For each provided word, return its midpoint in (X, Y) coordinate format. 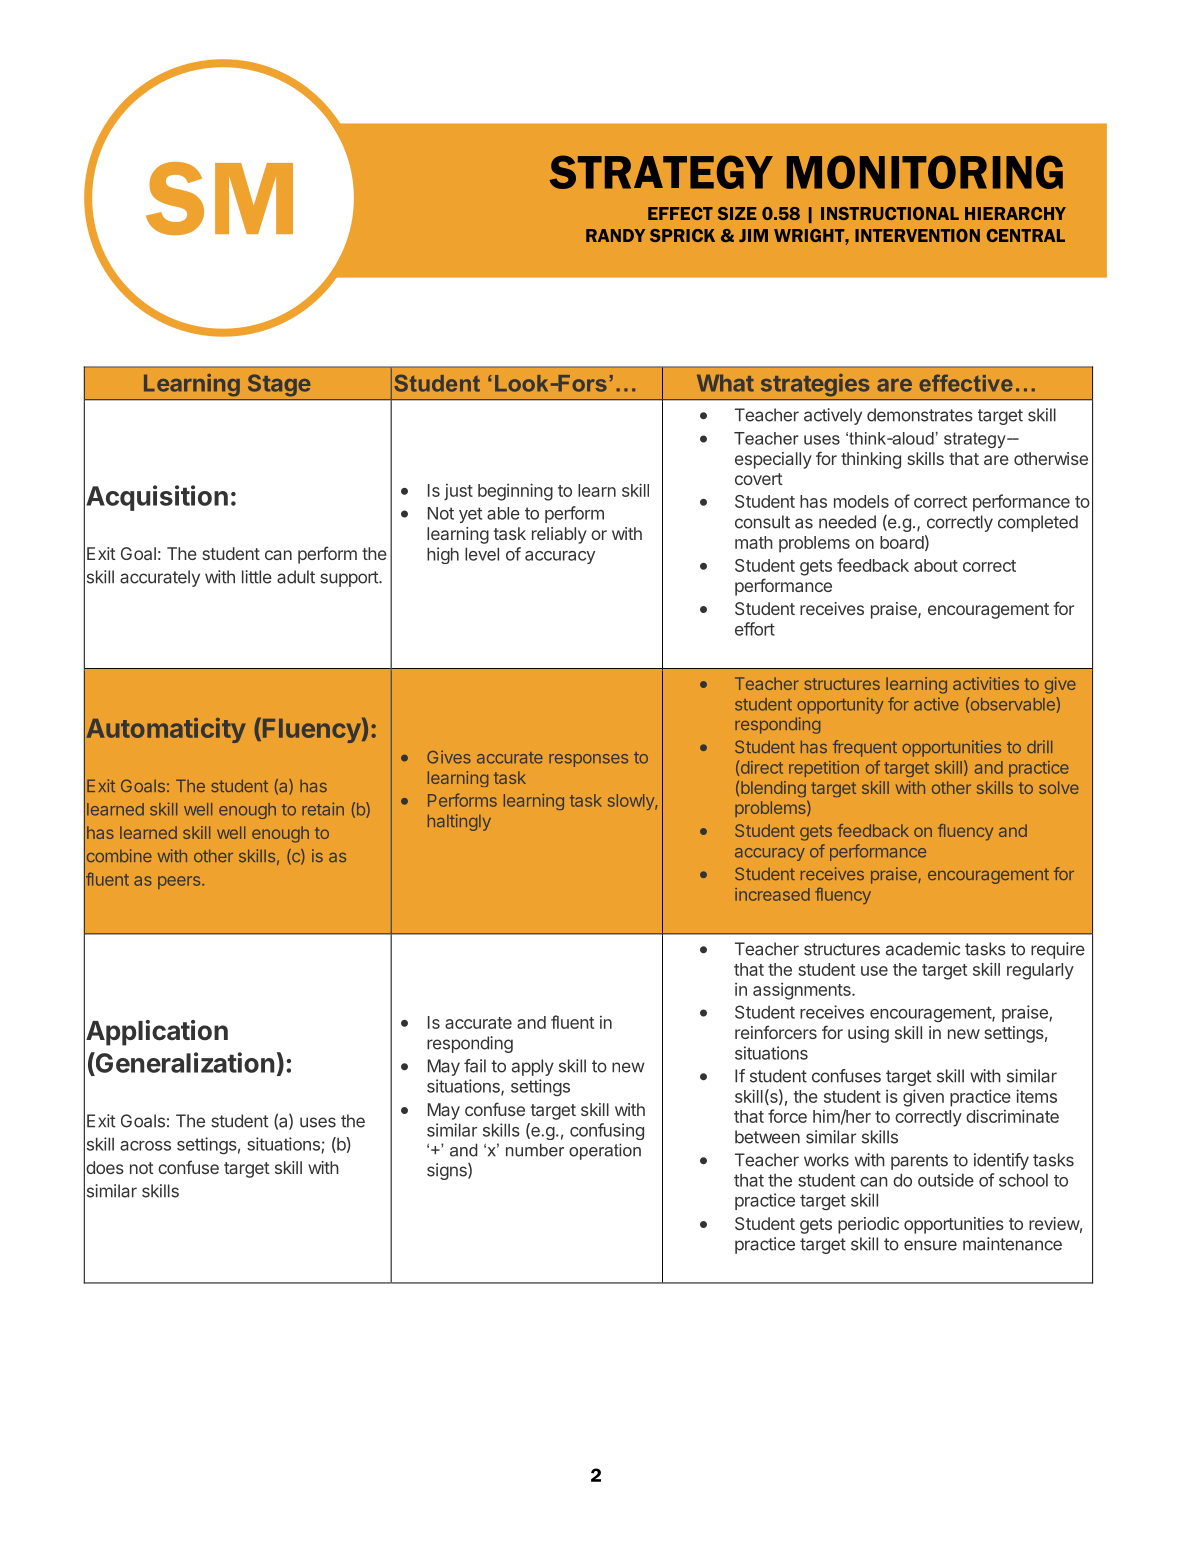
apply (533, 1067)
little (257, 577)
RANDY (615, 235)
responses (588, 760)
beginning (515, 492)
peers (179, 882)
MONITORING (925, 172)
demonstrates (920, 415)
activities (986, 683)
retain (323, 809)
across (145, 1146)
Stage (279, 385)
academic (923, 949)
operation (605, 1151)
